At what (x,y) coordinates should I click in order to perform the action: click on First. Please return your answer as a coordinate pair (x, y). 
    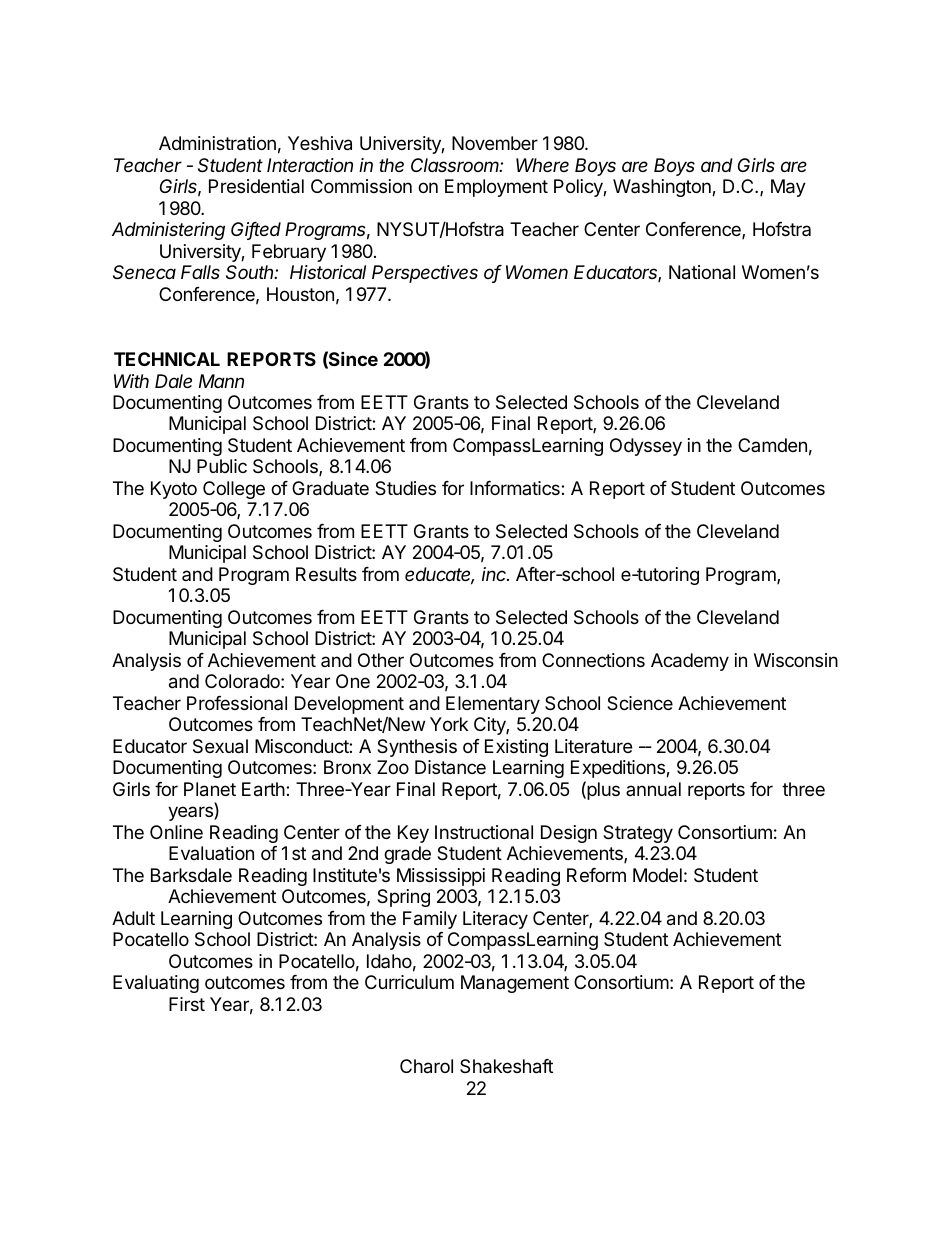
    Looking at the image, I should click on (187, 1004).
